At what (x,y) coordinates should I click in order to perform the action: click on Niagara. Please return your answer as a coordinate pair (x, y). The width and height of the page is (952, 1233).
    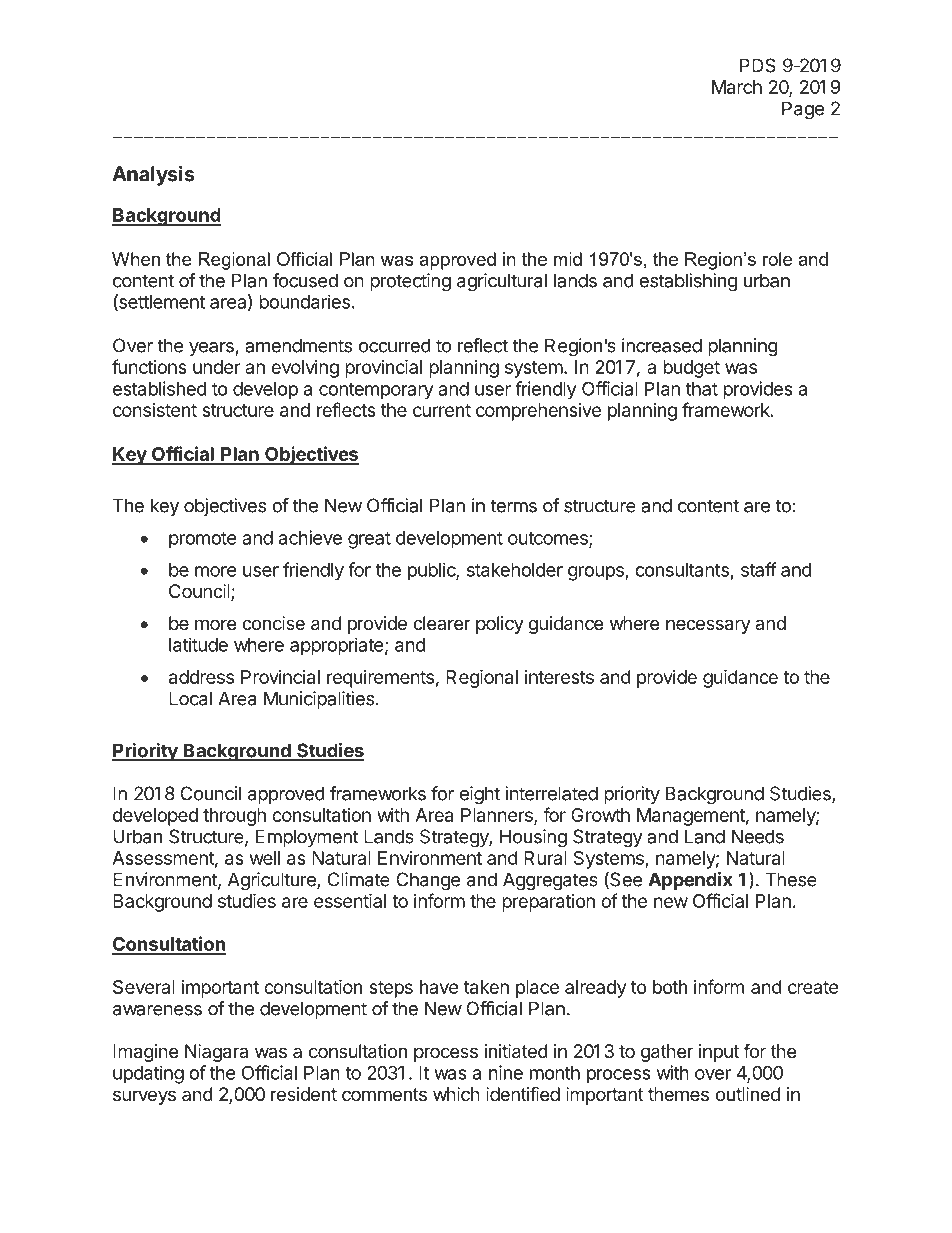
    Looking at the image, I should click on (216, 1053).
